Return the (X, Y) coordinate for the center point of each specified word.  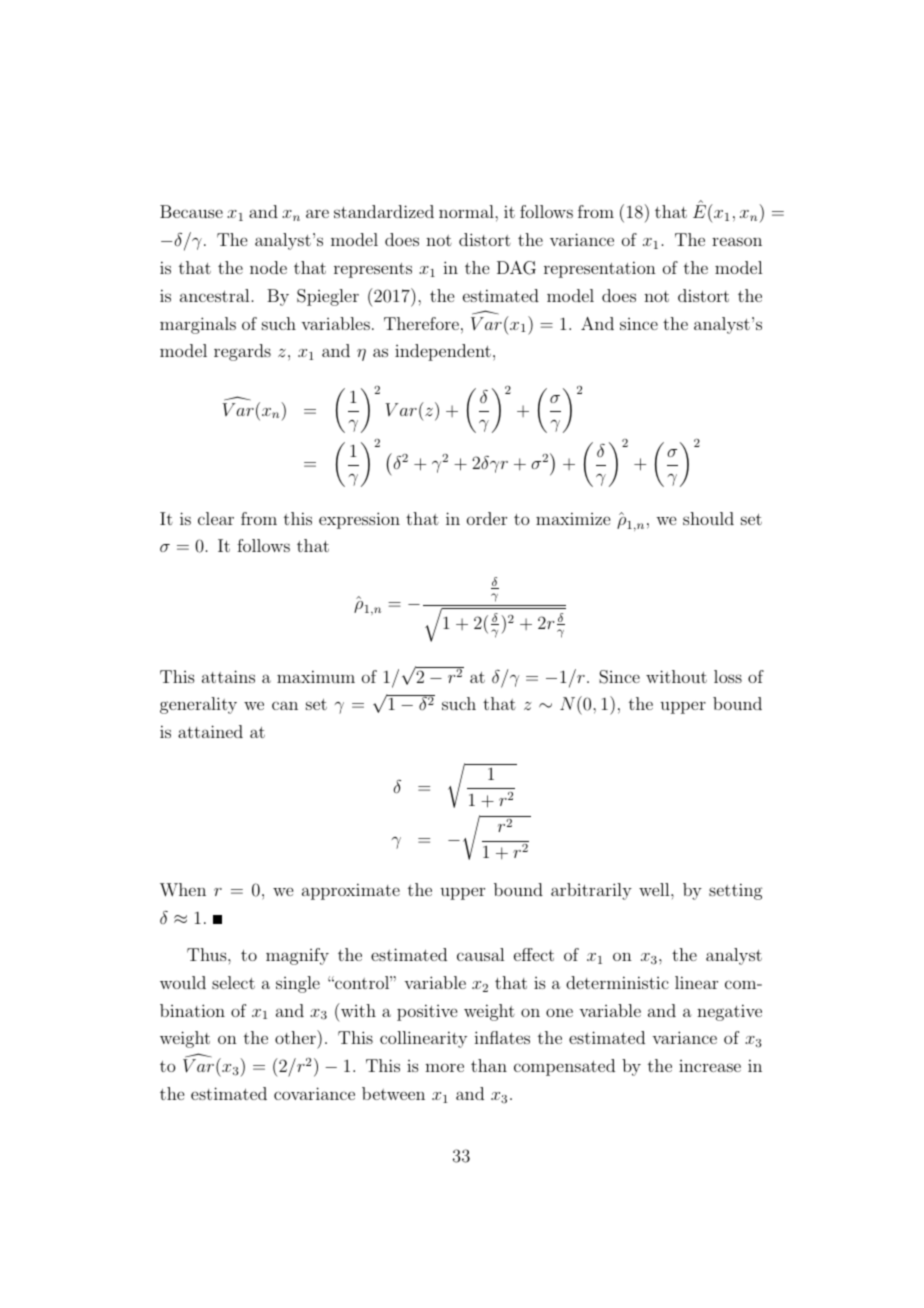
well (655, 889)
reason (737, 241)
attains (228, 676)
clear (216, 518)
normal (467, 211)
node (268, 267)
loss (728, 676)
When (183, 890)
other (296, 1037)
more (444, 1067)
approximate (351, 891)
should (708, 518)
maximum (316, 676)
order (487, 518)
